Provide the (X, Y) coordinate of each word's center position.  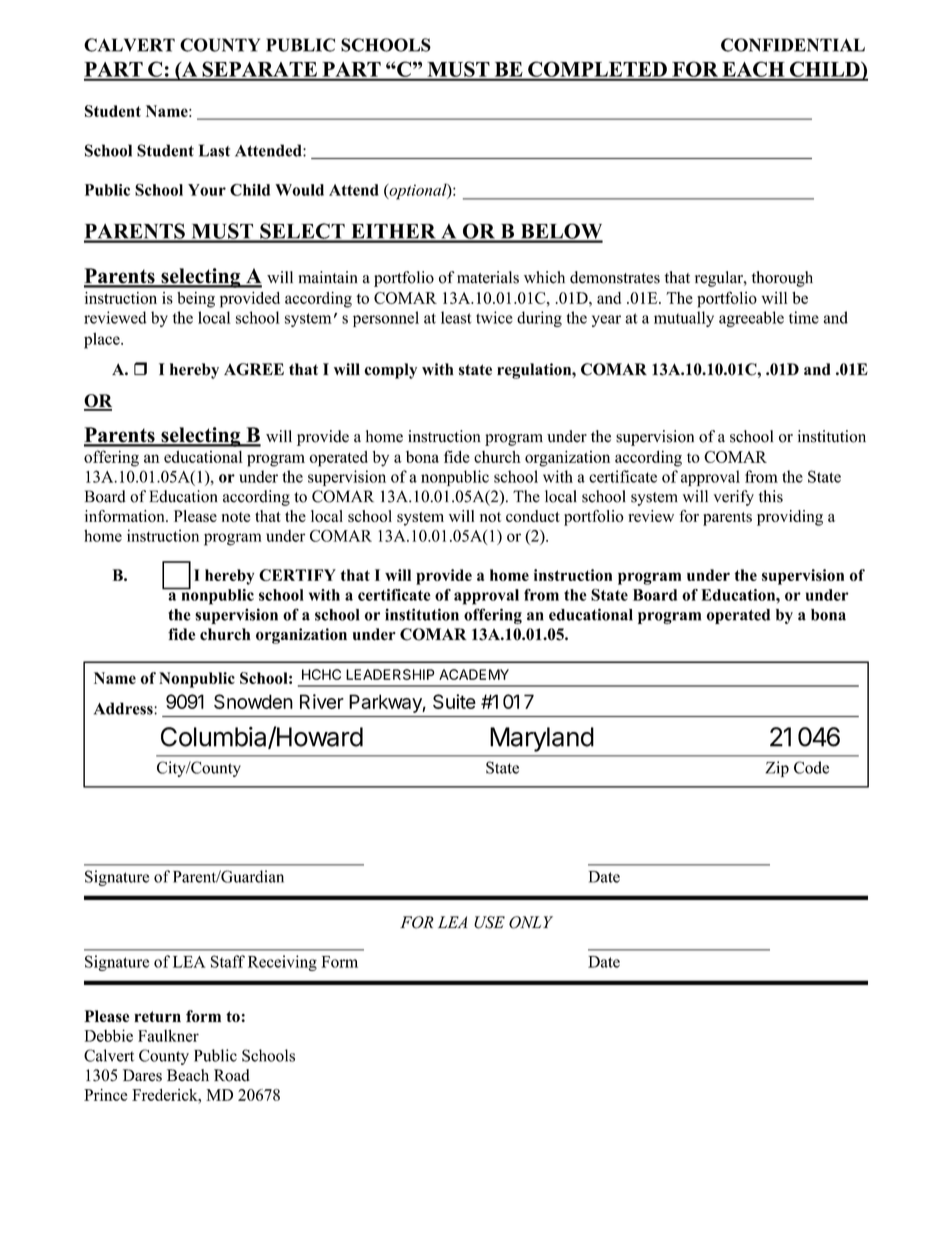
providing (790, 518)
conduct (533, 516)
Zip (777, 769)
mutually (684, 319)
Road (232, 1075)
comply (390, 371)
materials (488, 277)
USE (489, 922)
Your (207, 190)
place (103, 340)
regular (720, 279)
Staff (228, 961)
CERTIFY (297, 575)
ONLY (531, 922)
